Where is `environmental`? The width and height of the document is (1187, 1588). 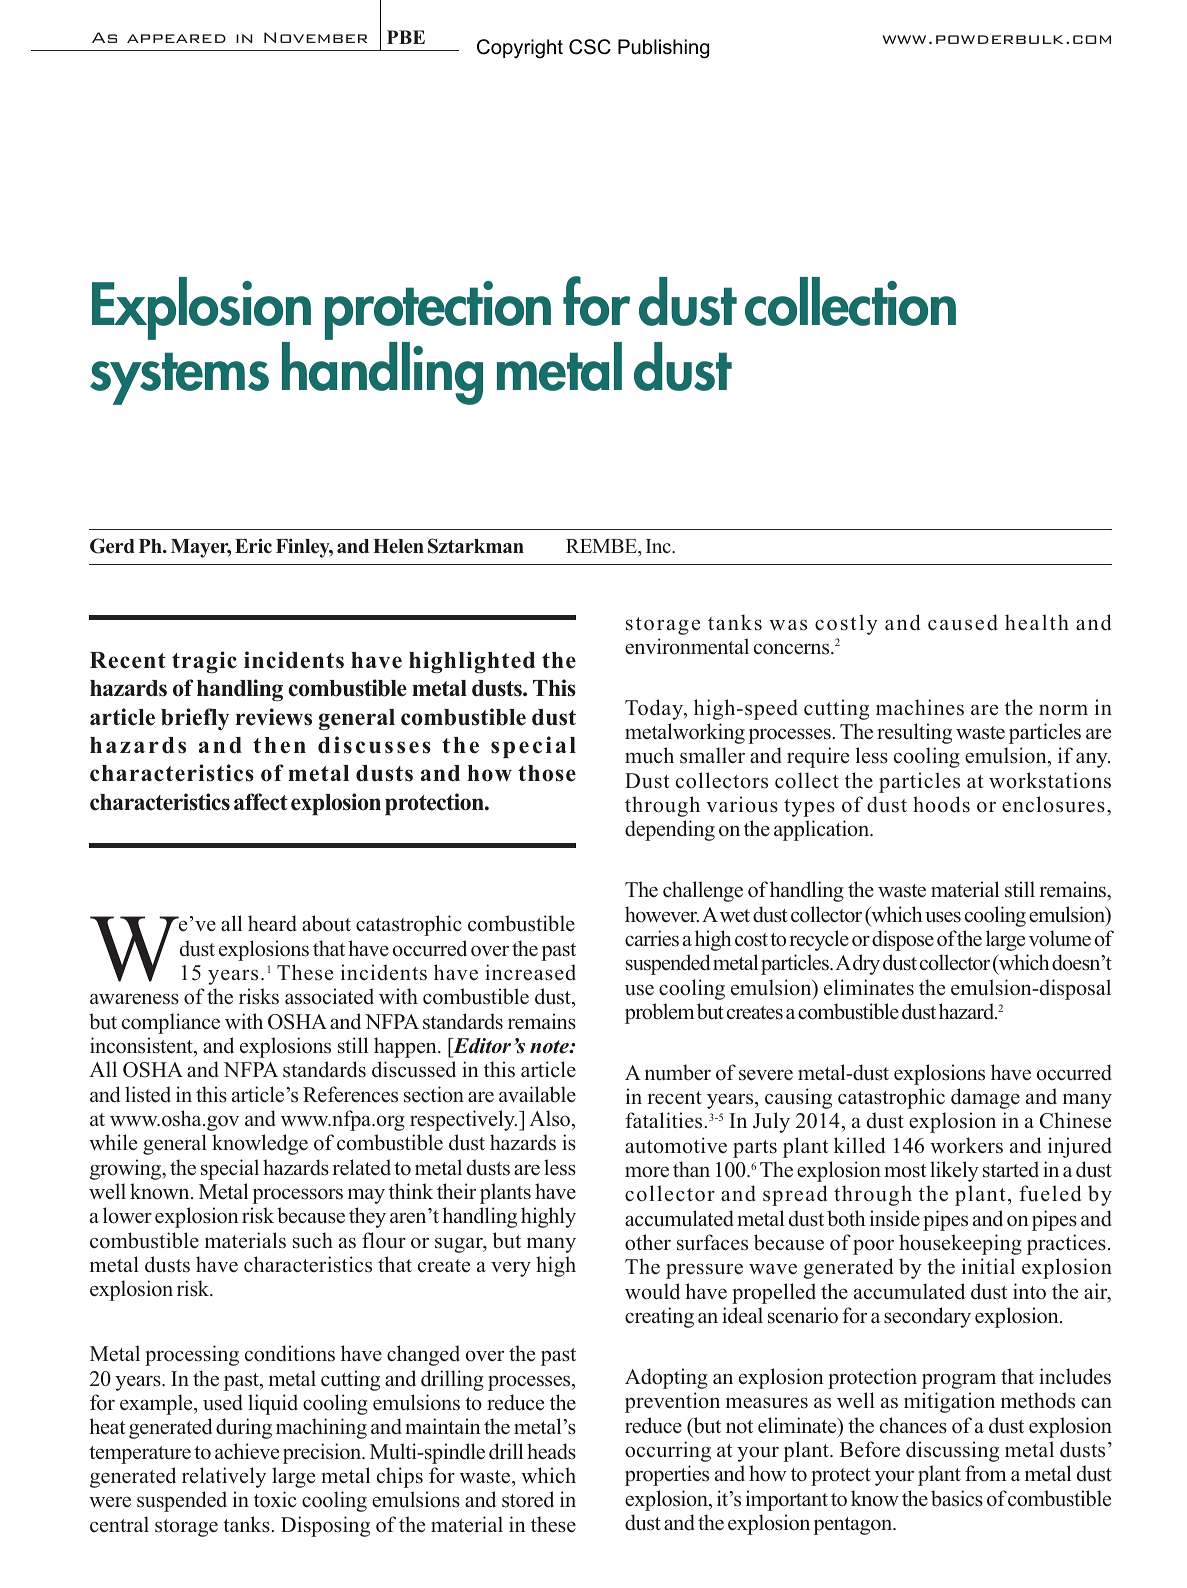
environmental is located at coordinates (687, 646).
